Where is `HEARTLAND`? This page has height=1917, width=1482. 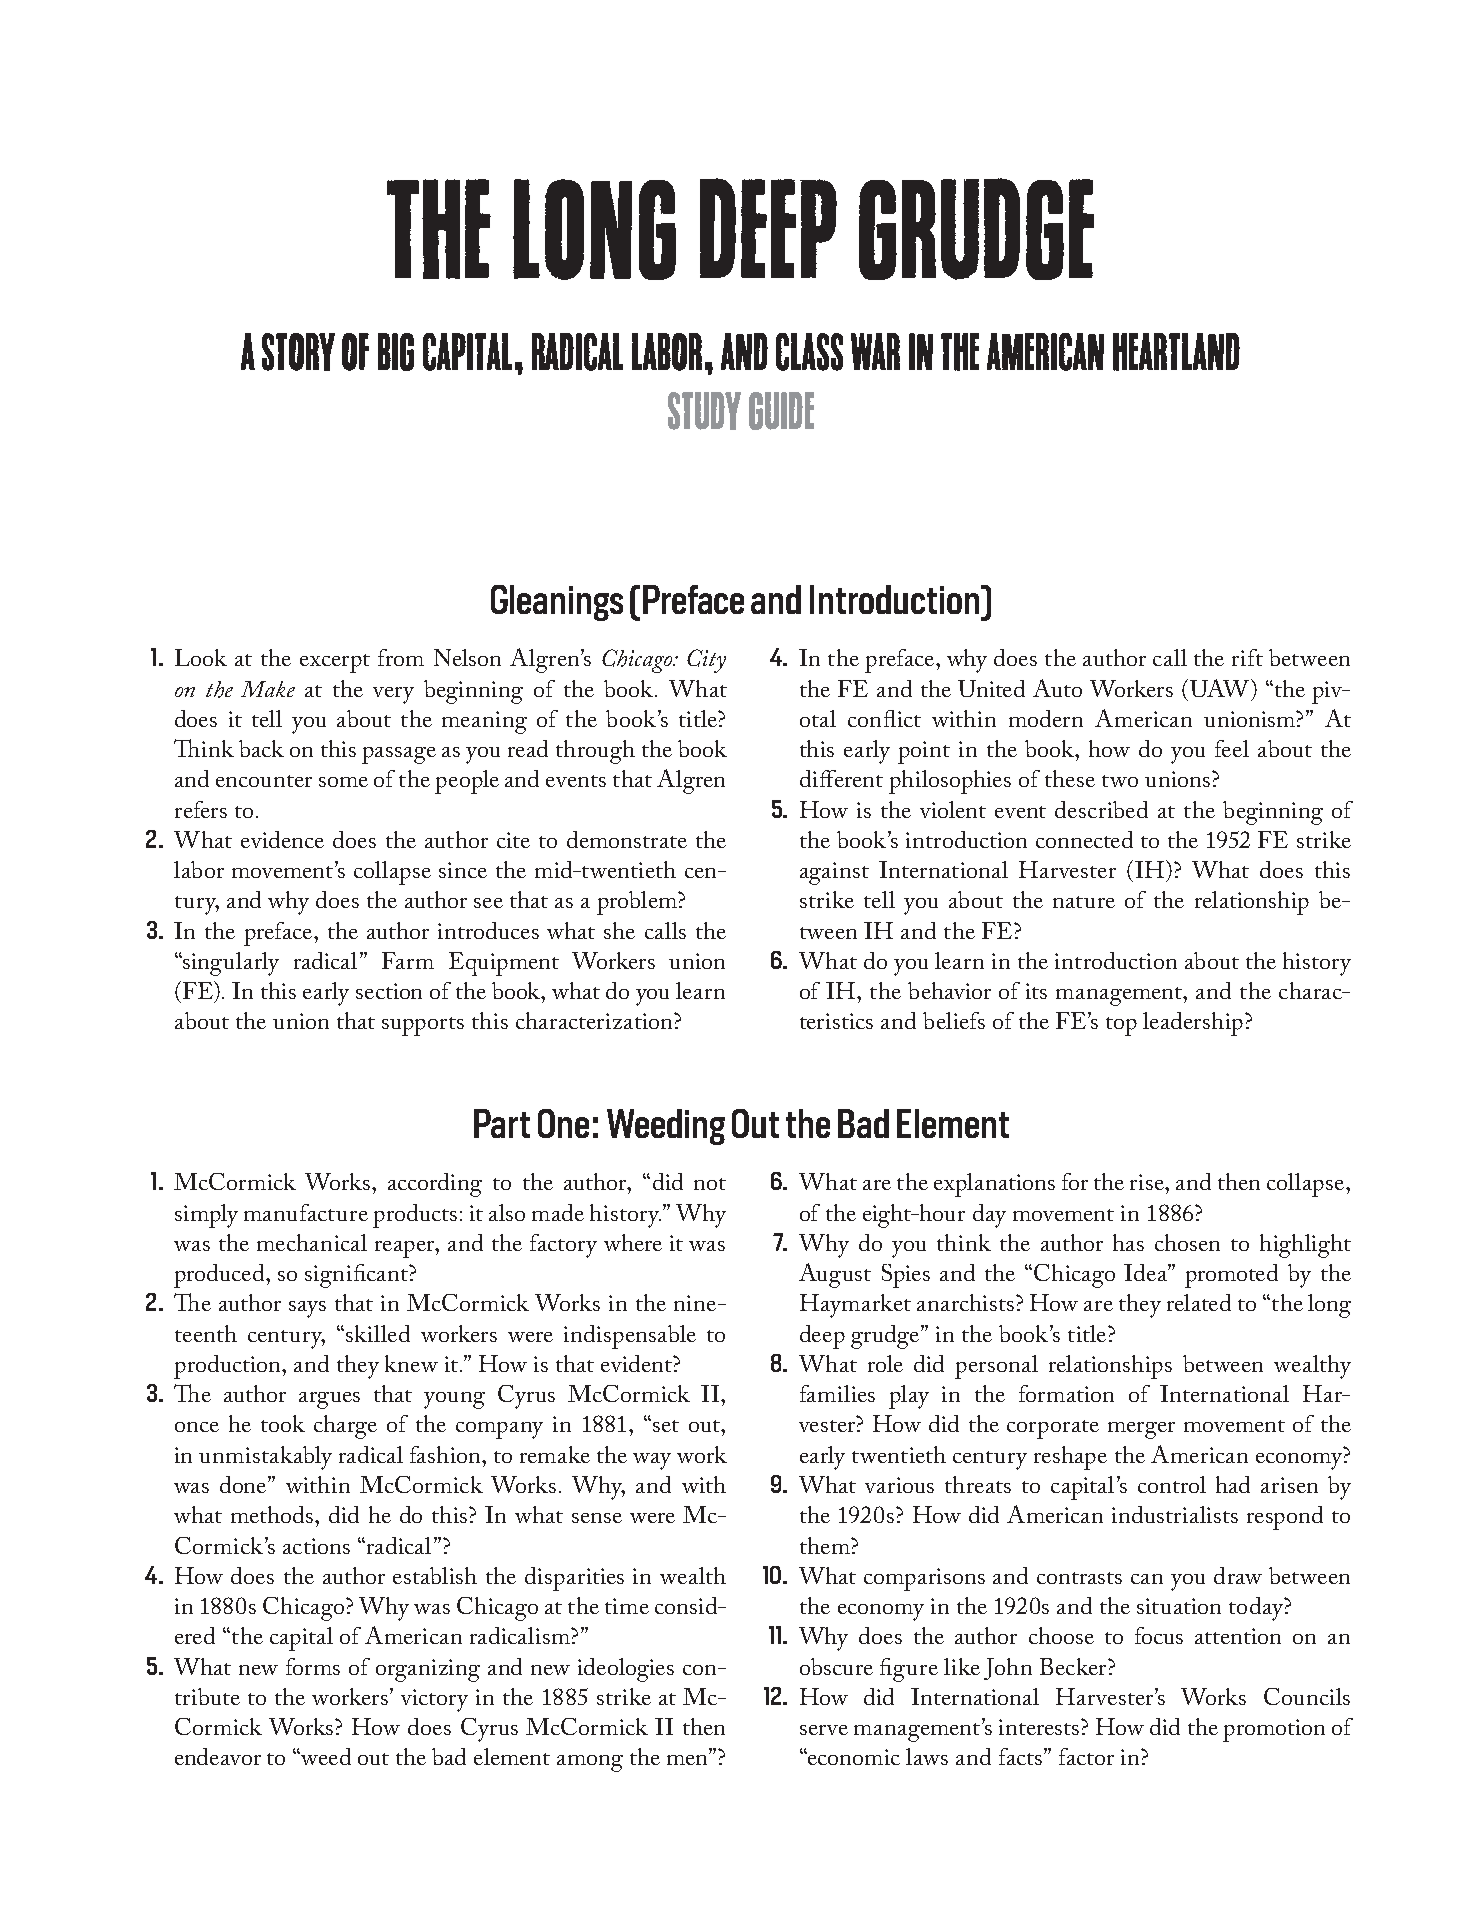
HEARTLAND is located at coordinates (1176, 352).
